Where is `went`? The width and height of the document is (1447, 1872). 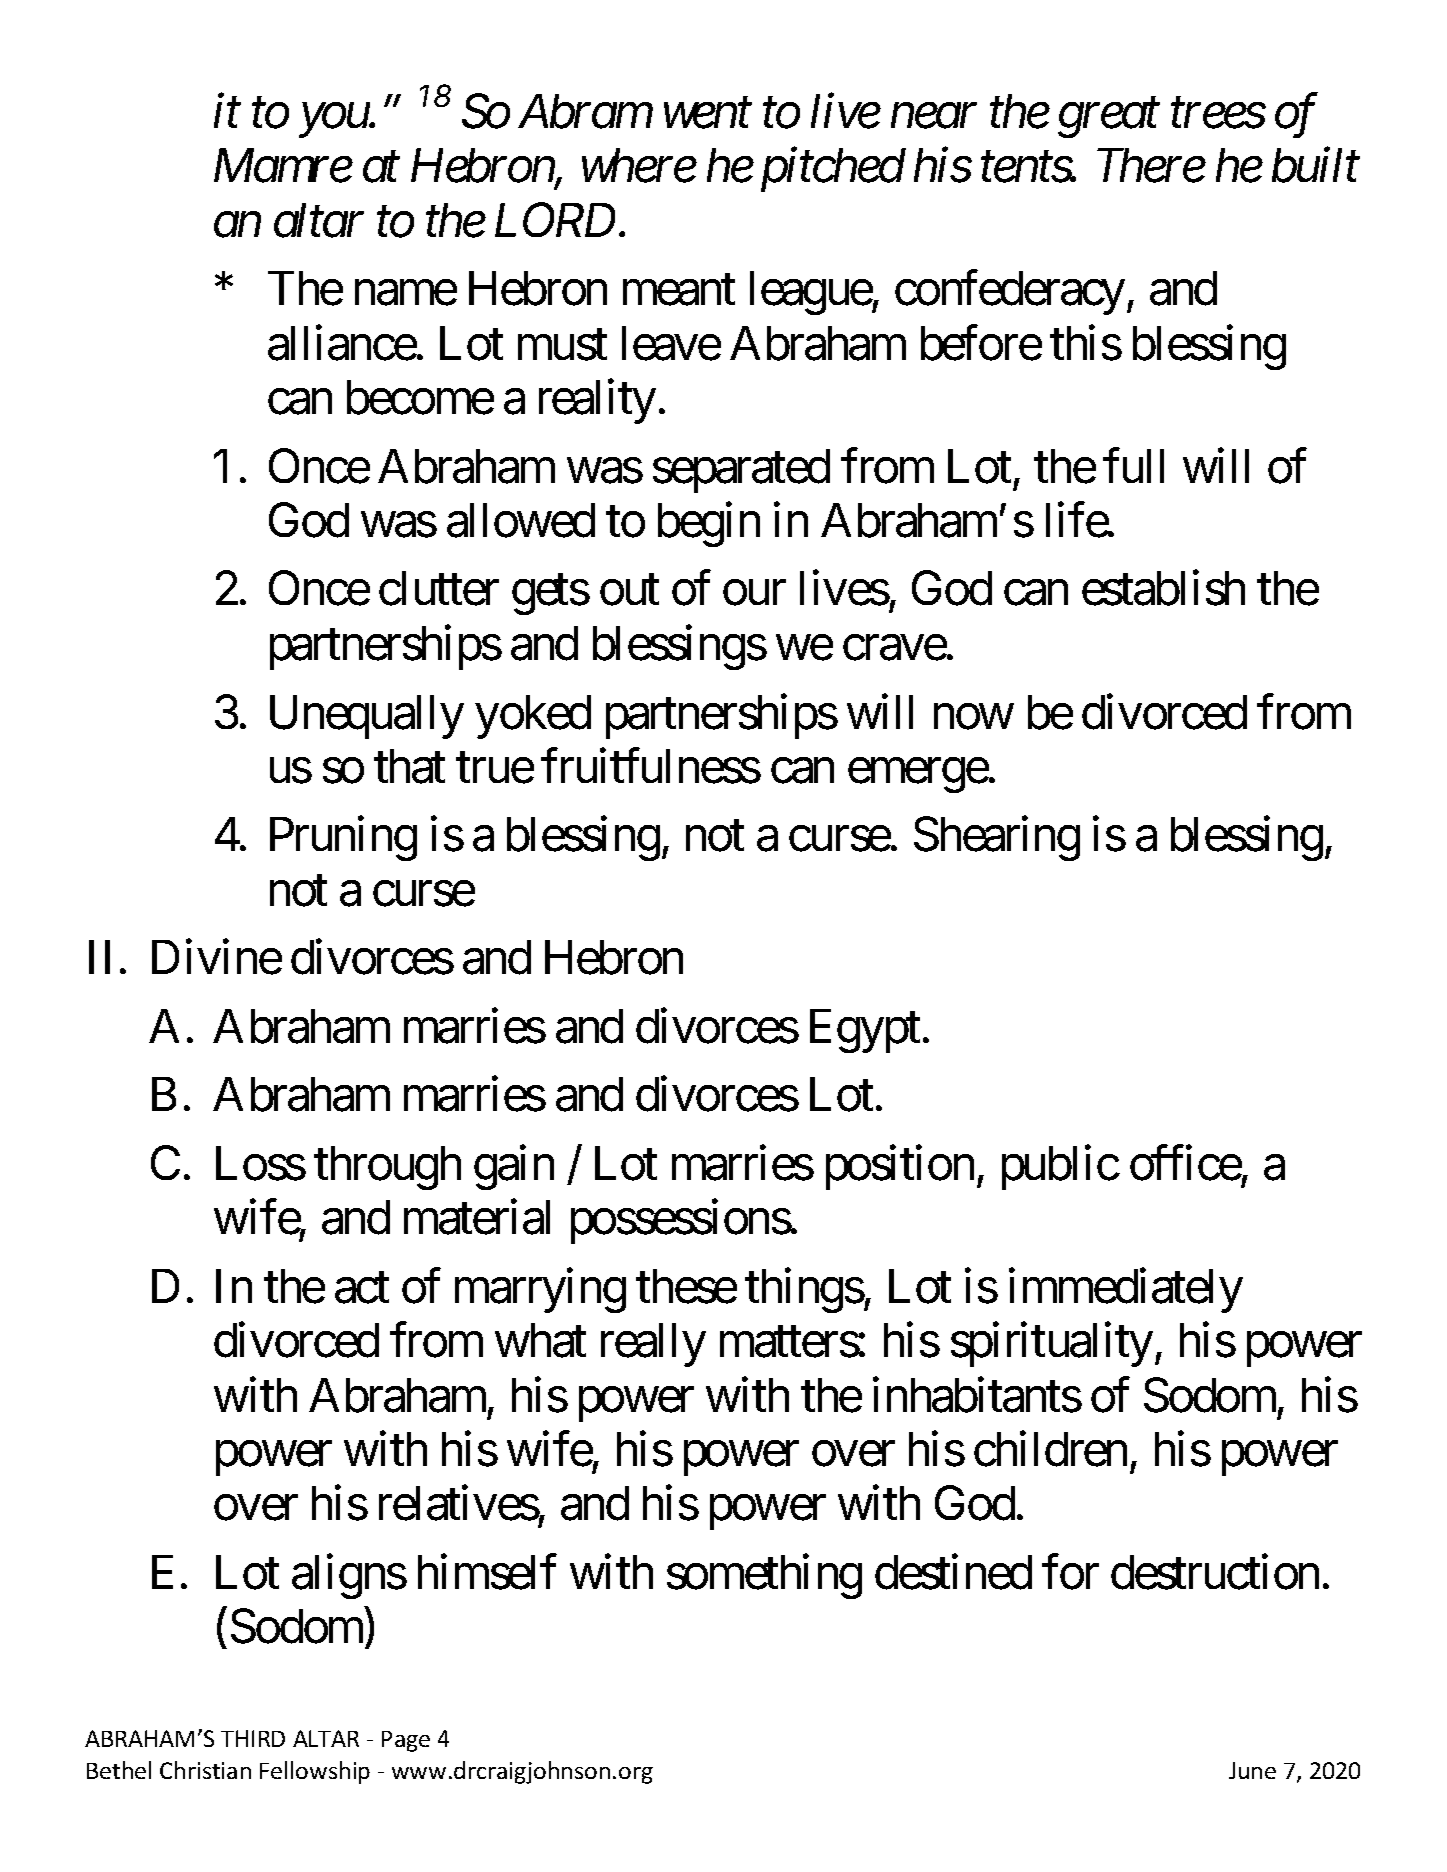
went is located at coordinates (708, 114).
